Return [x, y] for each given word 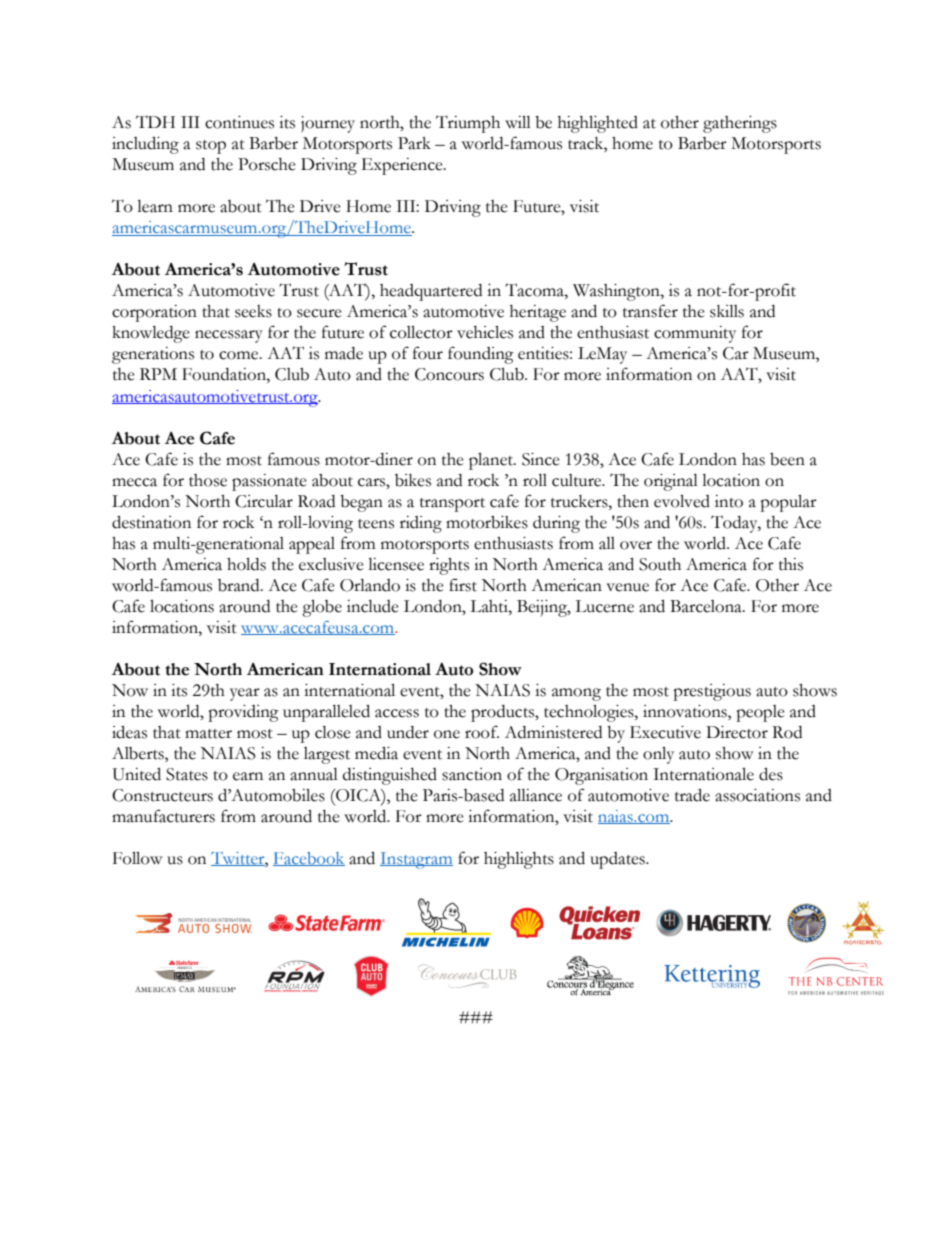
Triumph [468, 124]
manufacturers [163, 816]
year [245, 694]
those [208, 480]
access [397, 713]
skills [727, 311]
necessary [229, 336]
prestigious [712, 692]
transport [452, 505]
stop [211, 147]
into [729, 501]
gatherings [740, 124]
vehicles [485, 332]
